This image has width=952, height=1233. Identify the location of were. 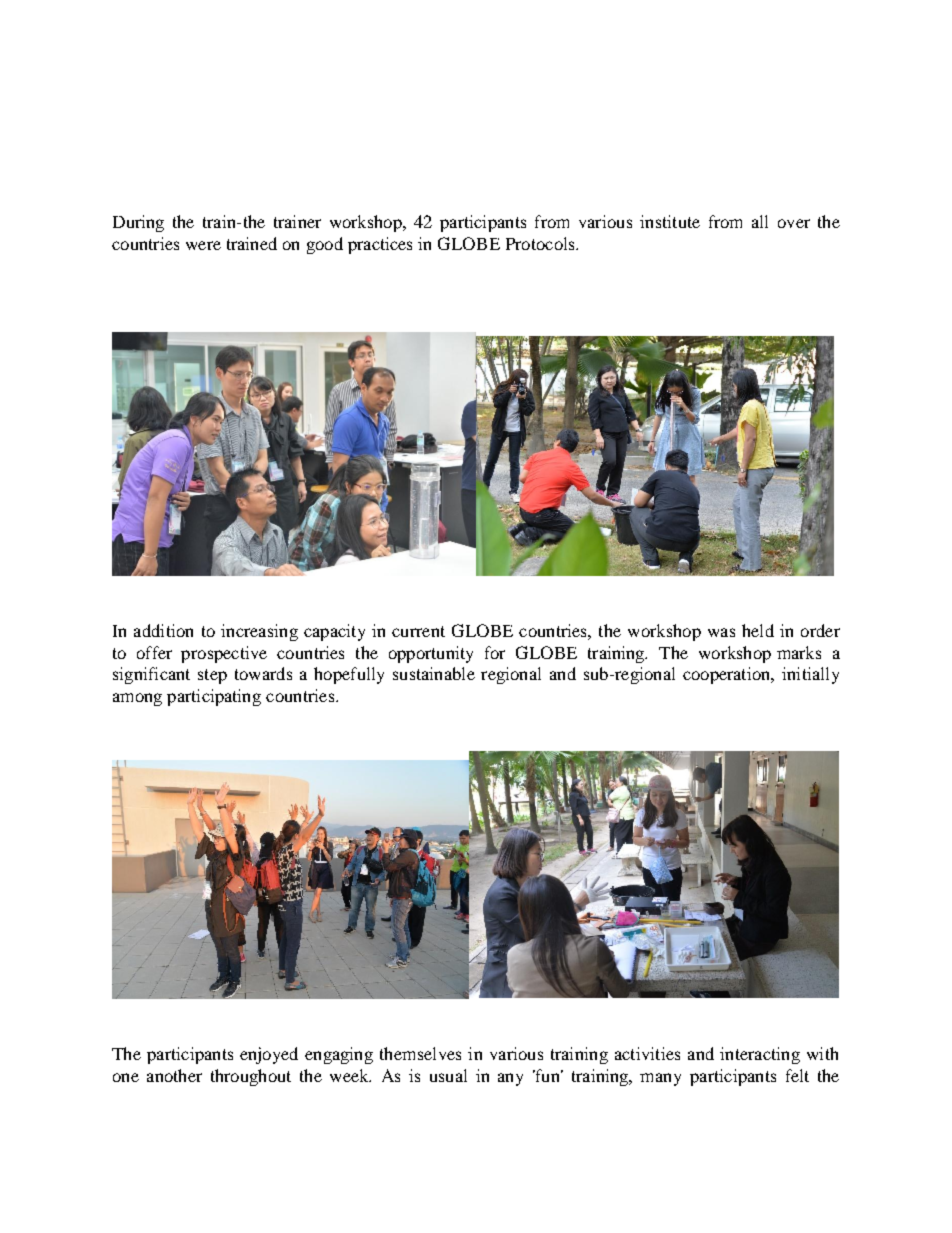
(203, 245).
